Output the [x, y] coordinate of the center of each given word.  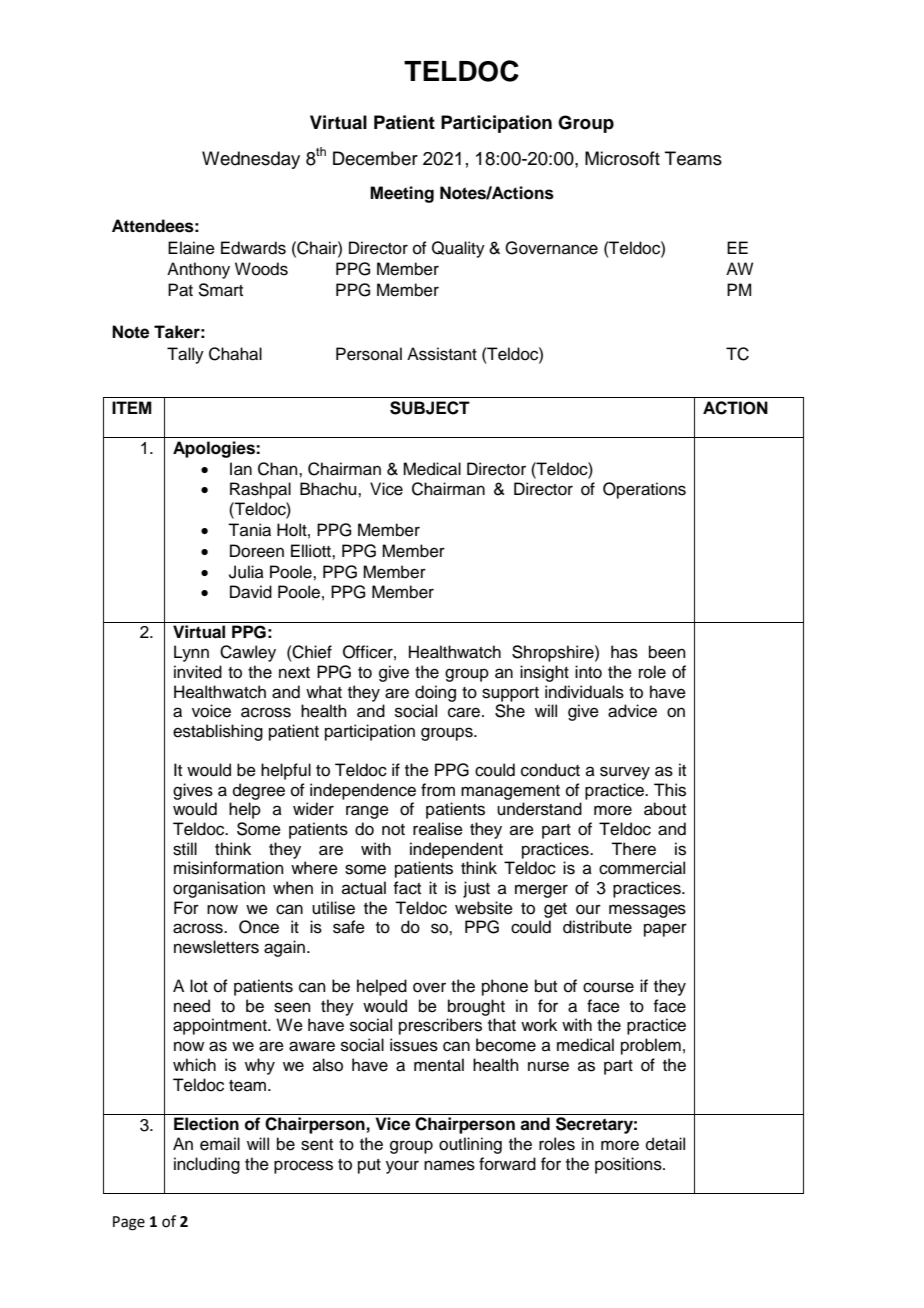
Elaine [191, 248]
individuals [584, 692]
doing [435, 693]
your [402, 1167]
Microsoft [622, 158]
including [207, 1165]
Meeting [402, 194]
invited [198, 672]
